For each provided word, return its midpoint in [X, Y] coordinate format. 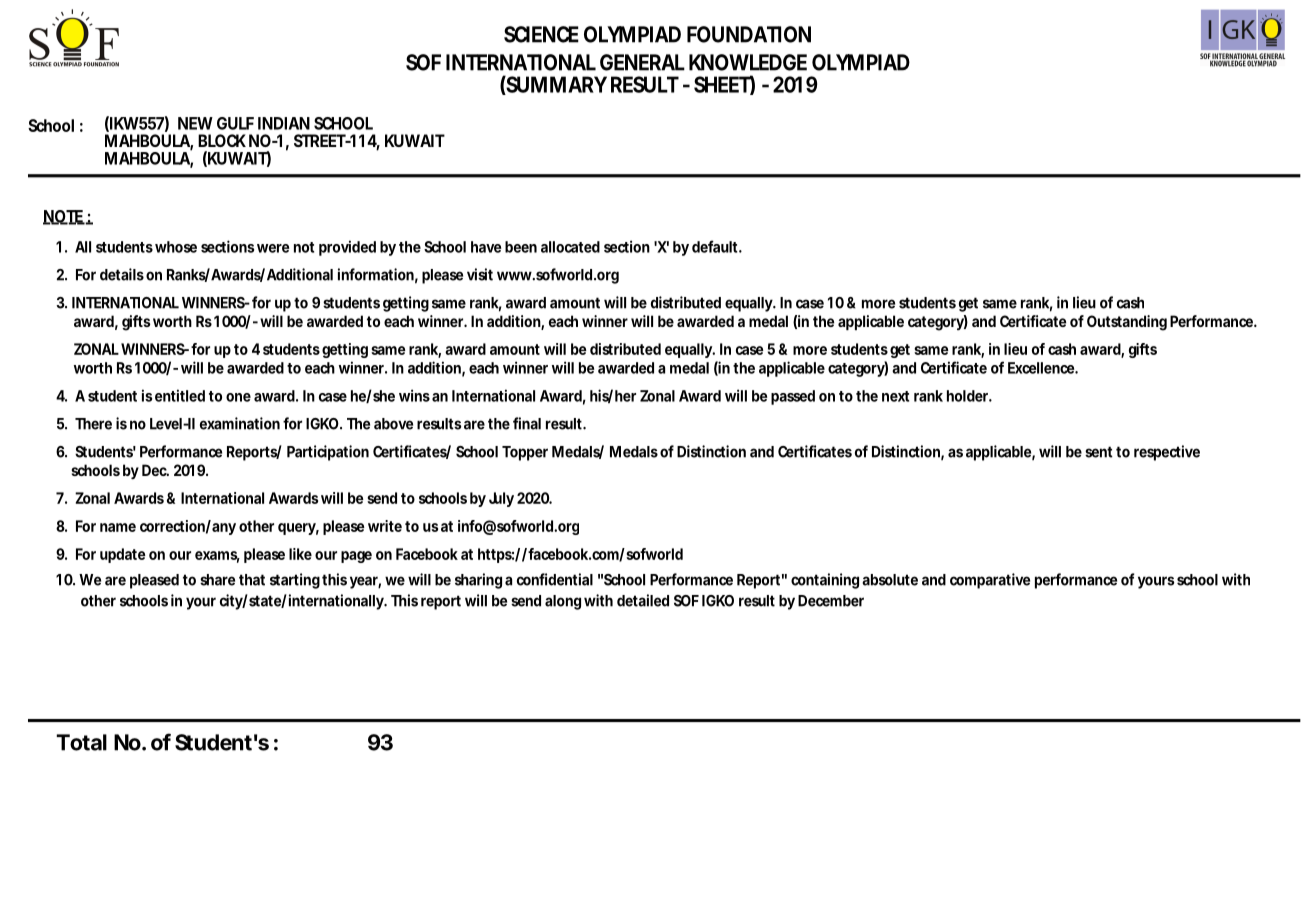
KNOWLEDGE [748, 62]
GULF [235, 123]
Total [81, 742]
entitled [180, 395]
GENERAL [642, 62]
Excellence [1043, 368]
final [527, 423]
